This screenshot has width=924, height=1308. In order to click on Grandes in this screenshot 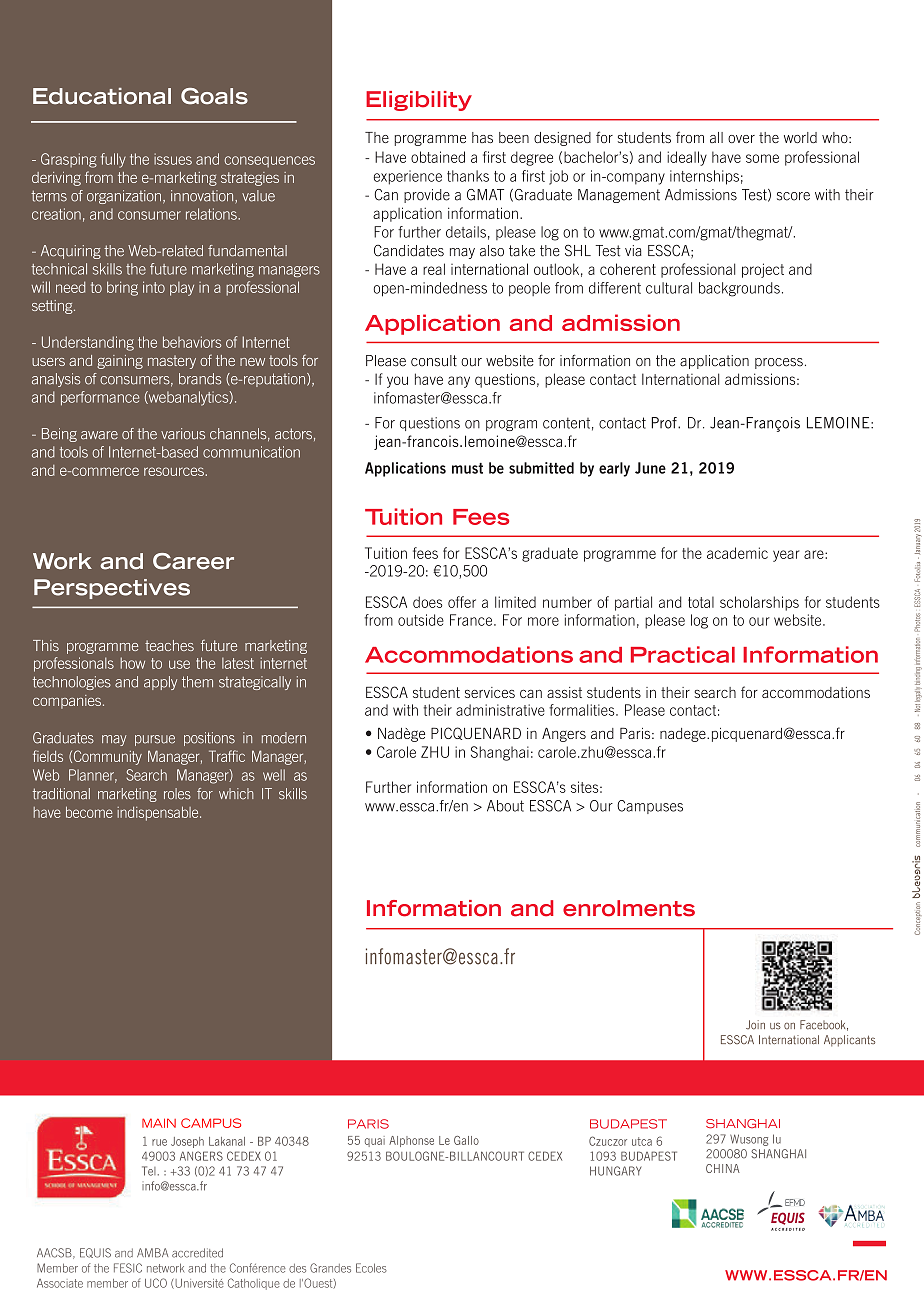, I will do `click(330, 1268)`.
